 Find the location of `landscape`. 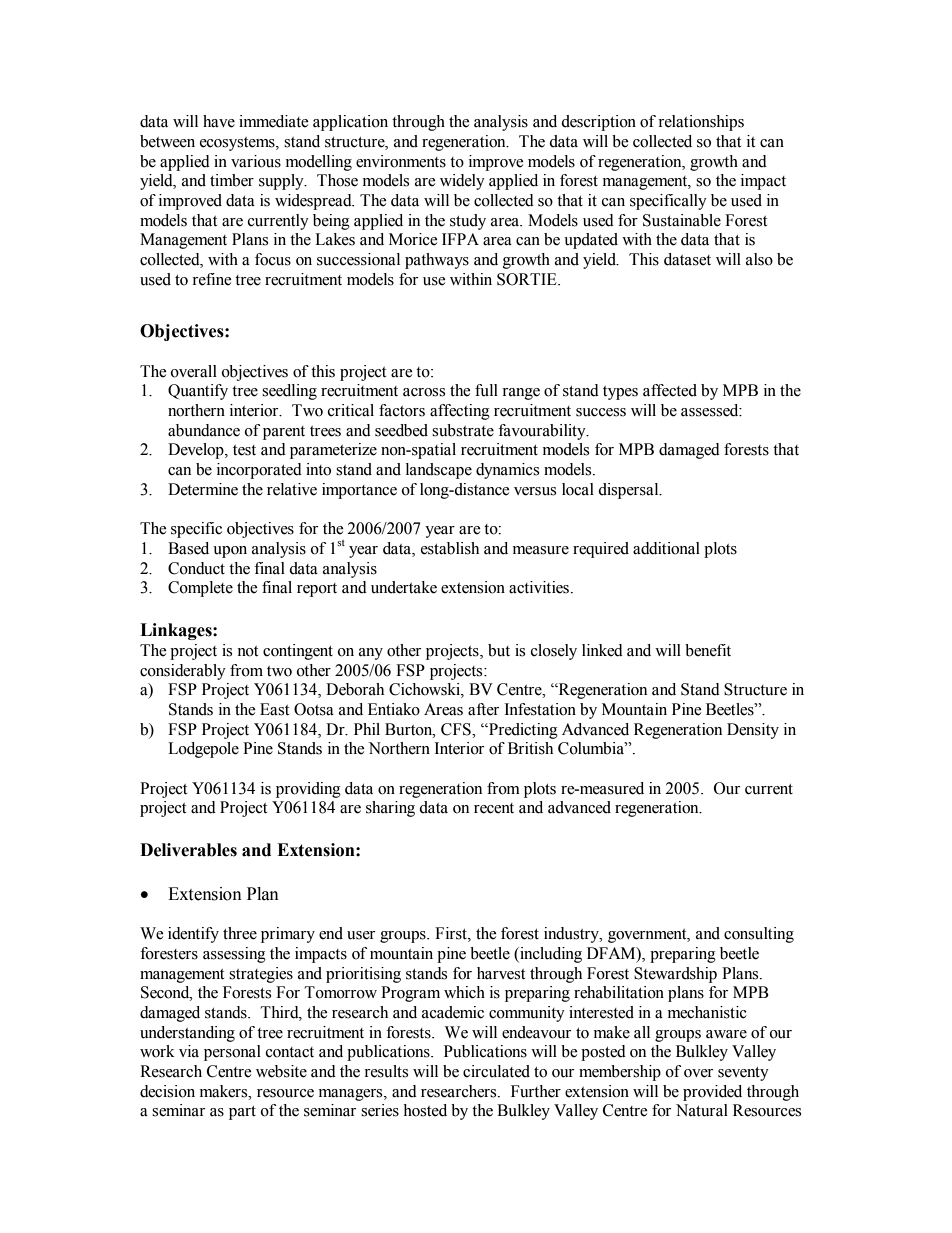

landscape is located at coordinates (439, 471).
